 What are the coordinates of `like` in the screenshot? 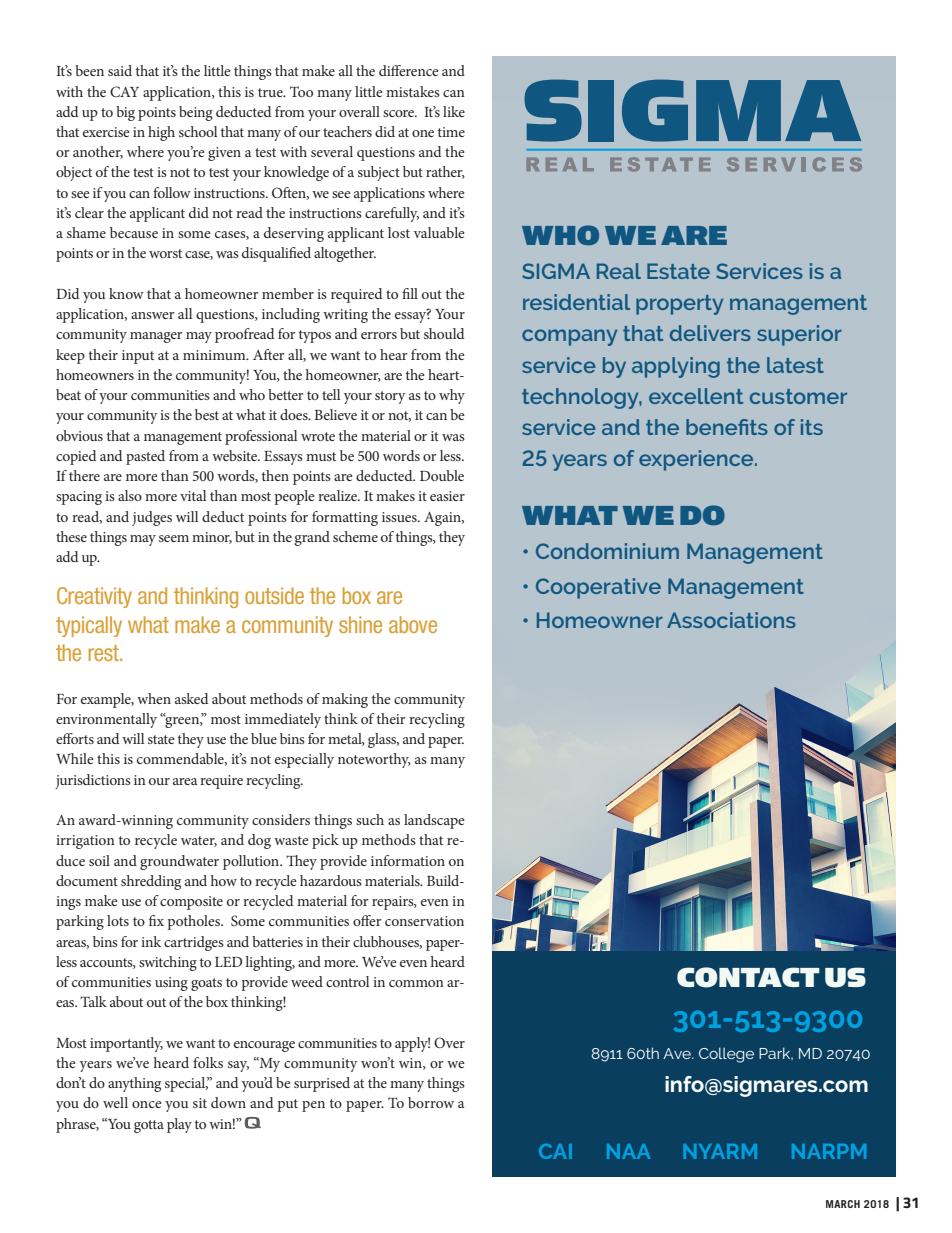 It's located at (454, 111).
